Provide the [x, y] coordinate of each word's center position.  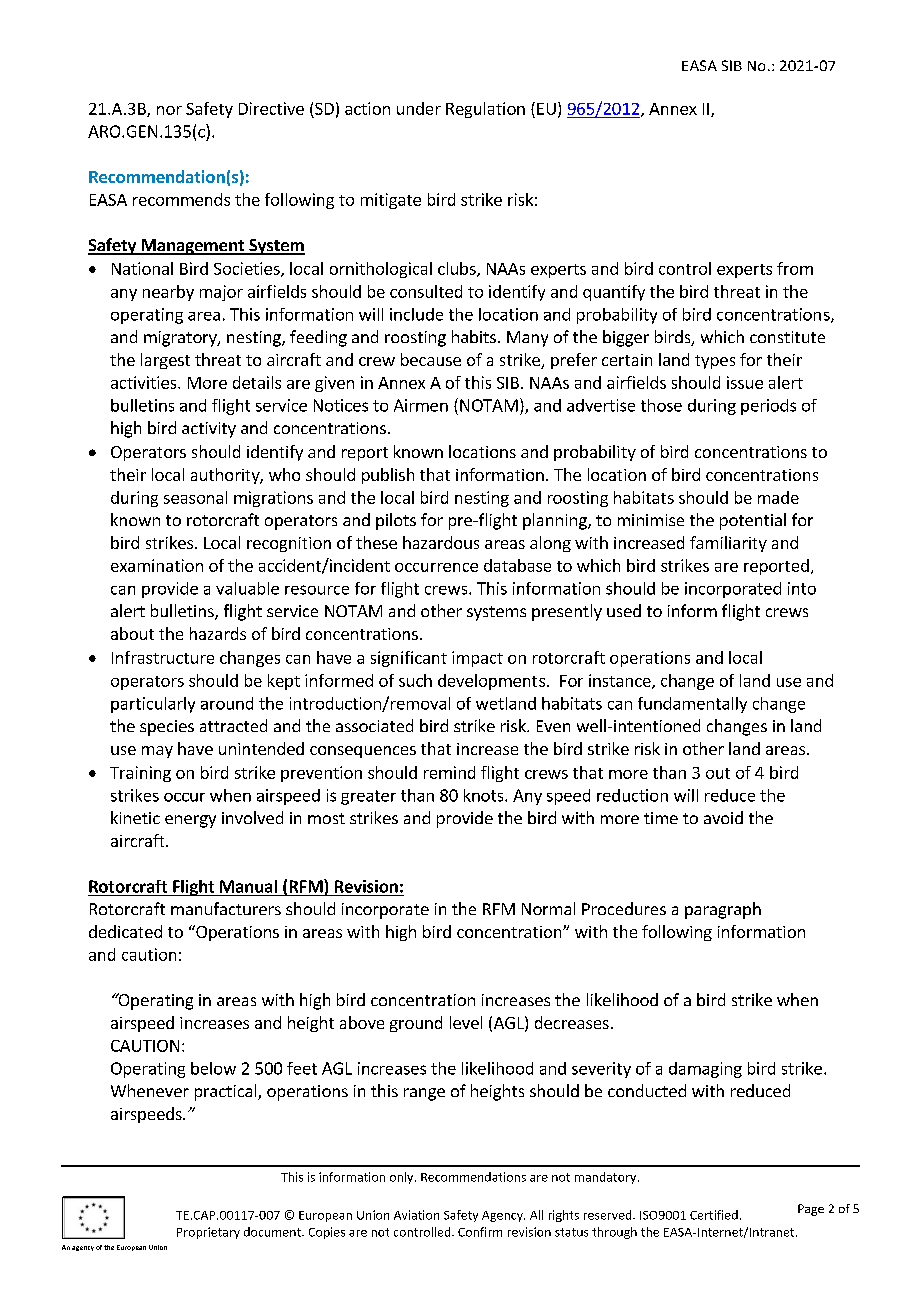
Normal [548, 908]
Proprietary [208, 1233]
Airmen [421, 405]
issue [745, 382]
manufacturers [226, 908]
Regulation [485, 110]
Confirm [480, 1232]
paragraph [723, 910]
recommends [181, 199]
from [795, 268]
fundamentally [692, 705]
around [227, 703]
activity [209, 430]
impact [477, 659]
